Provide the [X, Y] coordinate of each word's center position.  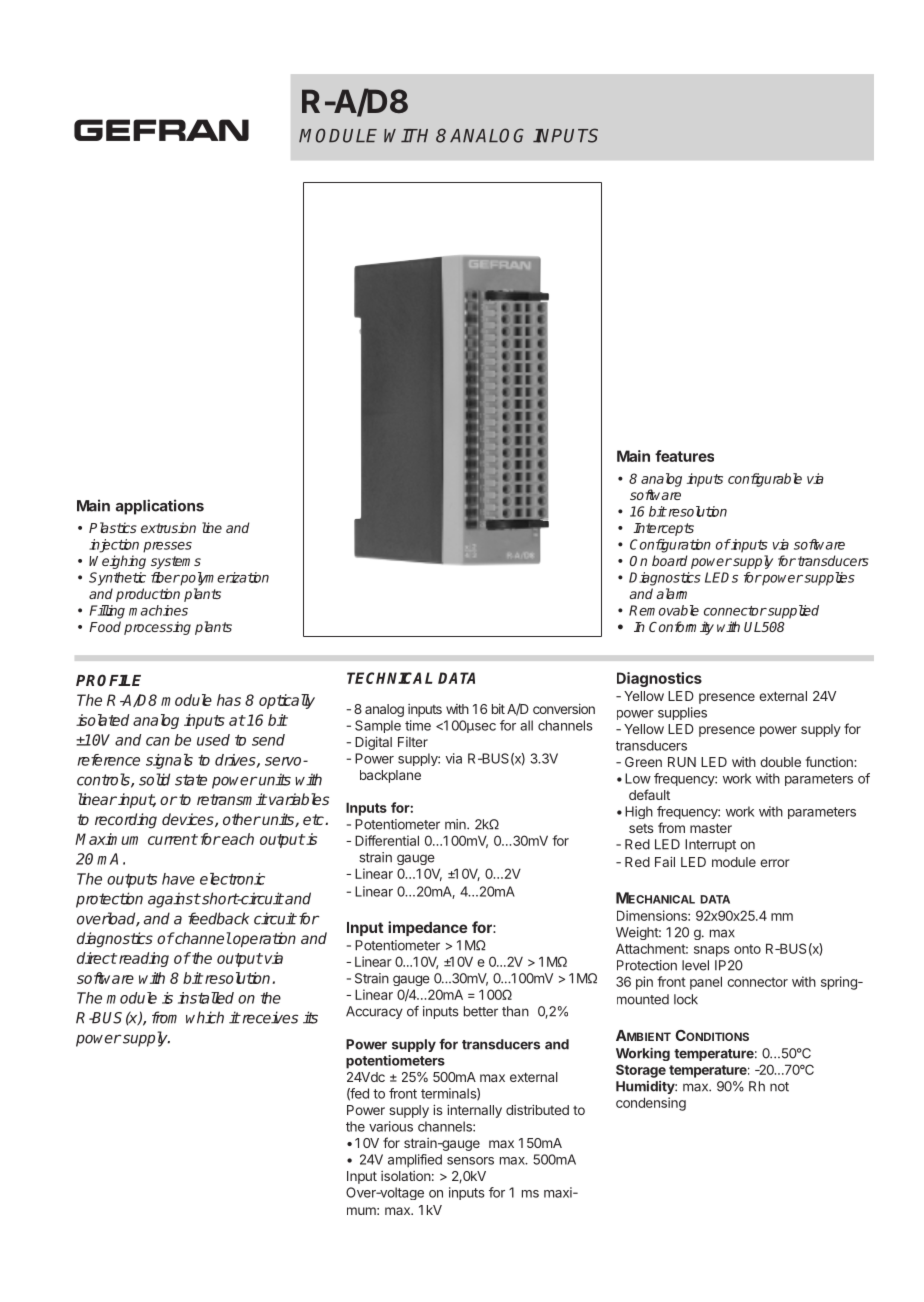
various [391, 1126]
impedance [427, 928]
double [780, 762]
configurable [765, 480]
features [684, 456]
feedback [218, 918]
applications [160, 507]
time [418, 725]
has [229, 700]
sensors [470, 1161]
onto [747, 949]
